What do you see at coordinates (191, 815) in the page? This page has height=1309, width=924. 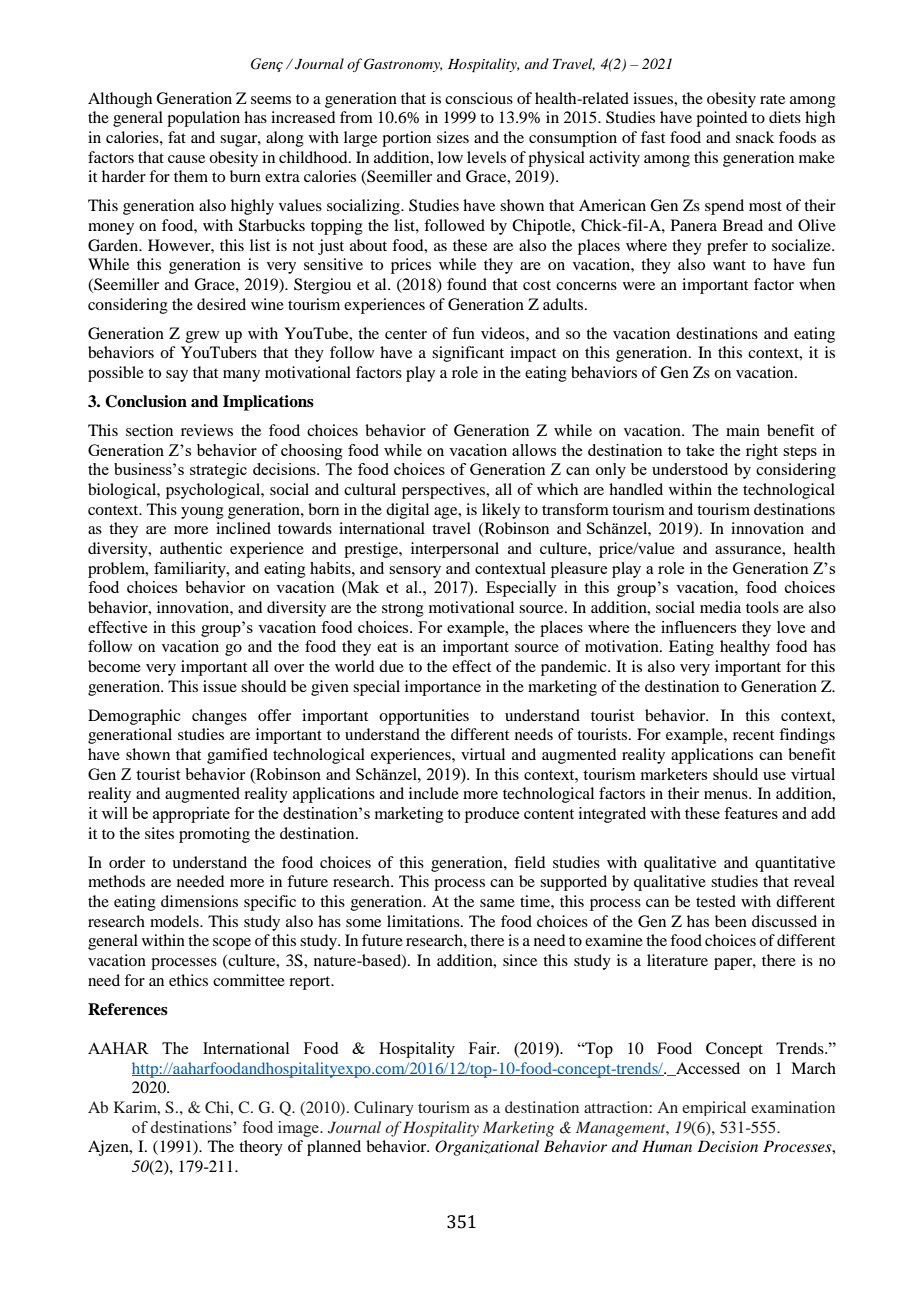 I see `appropriate` at bounding box center [191, 815].
